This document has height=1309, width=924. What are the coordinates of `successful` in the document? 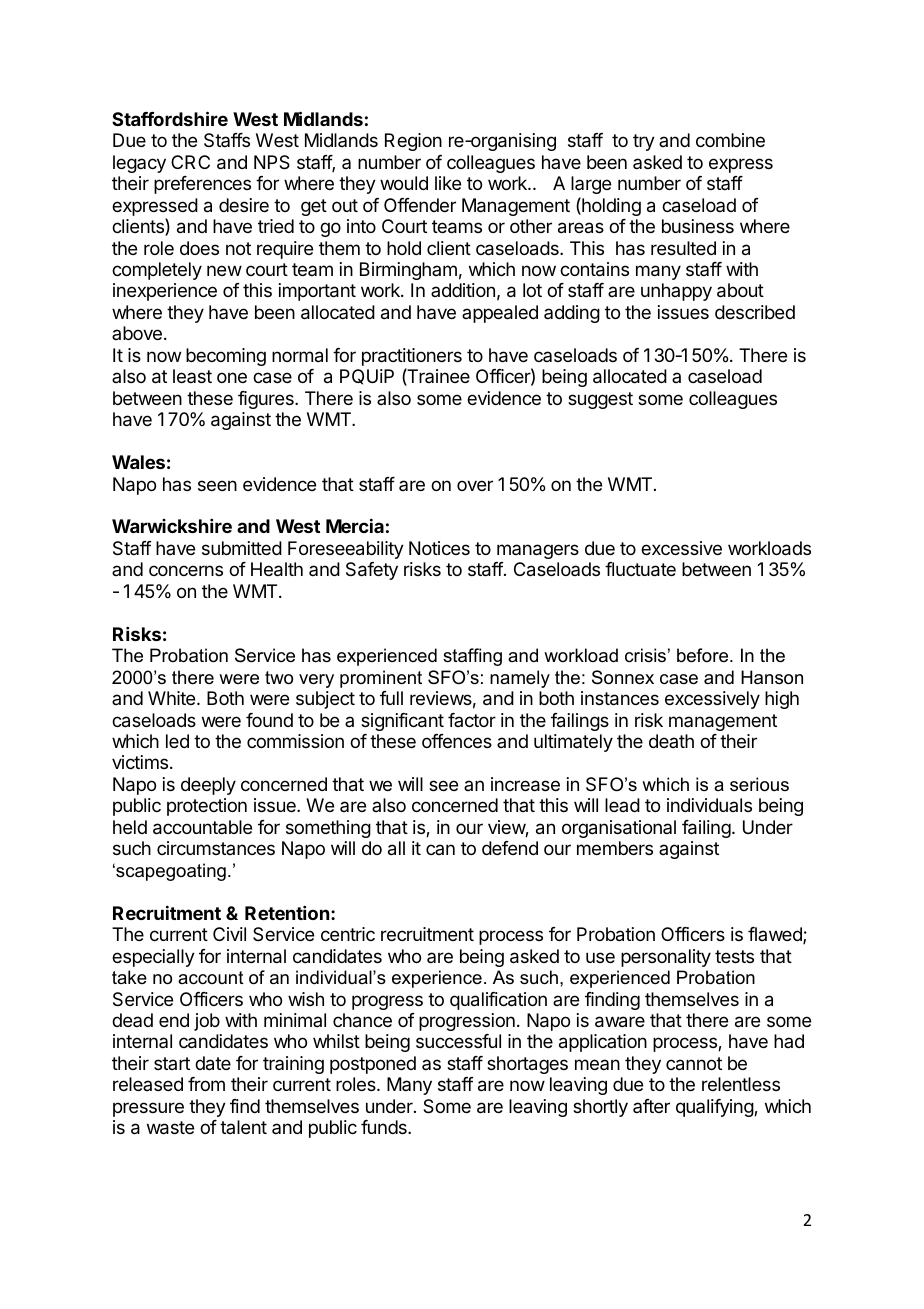 It's located at (458, 1041).
